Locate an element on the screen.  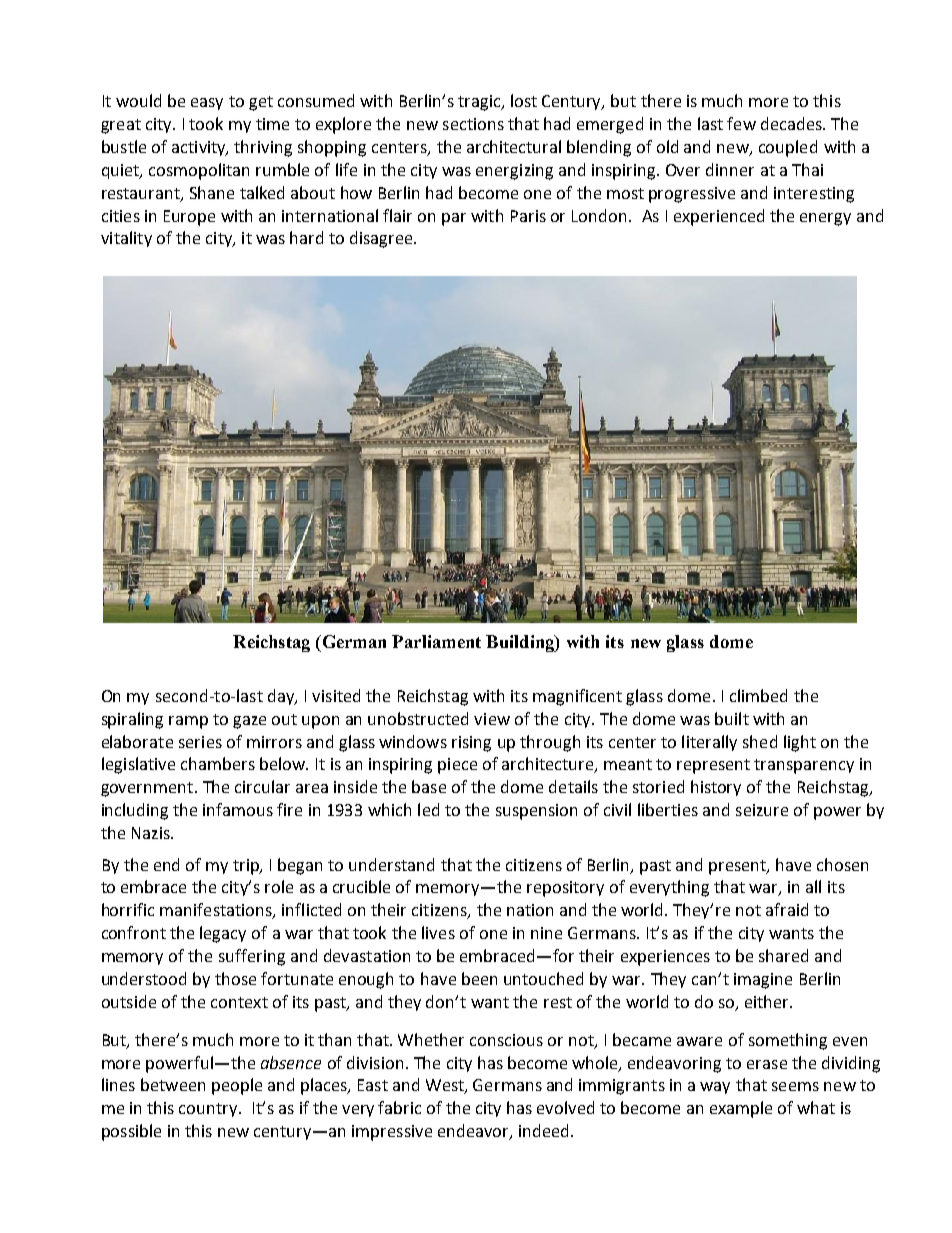
West is located at coordinates (446, 1086).
